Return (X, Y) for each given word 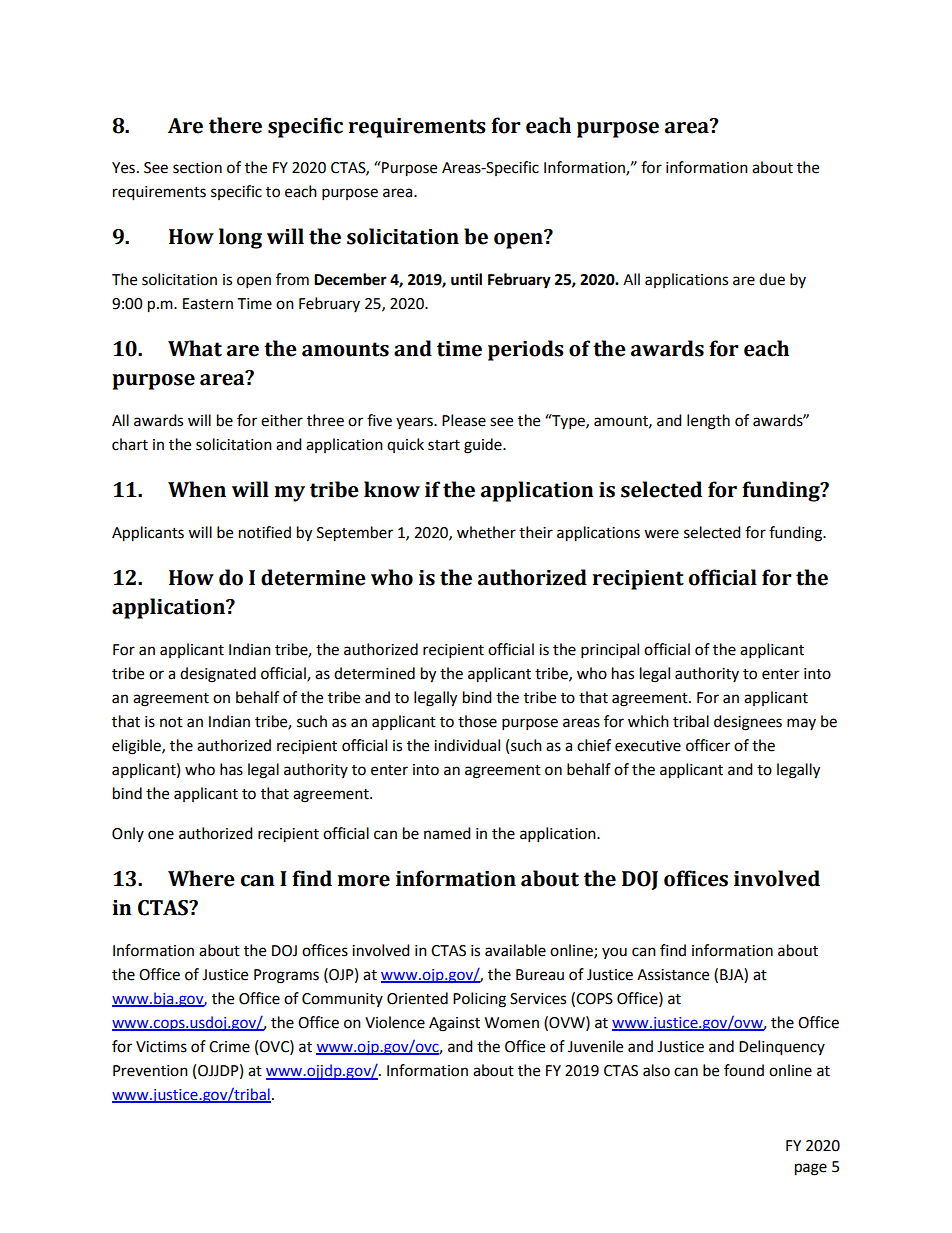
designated (218, 675)
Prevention (150, 1071)
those (477, 721)
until (466, 279)
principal (610, 651)
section (197, 168)
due (772, 279)
